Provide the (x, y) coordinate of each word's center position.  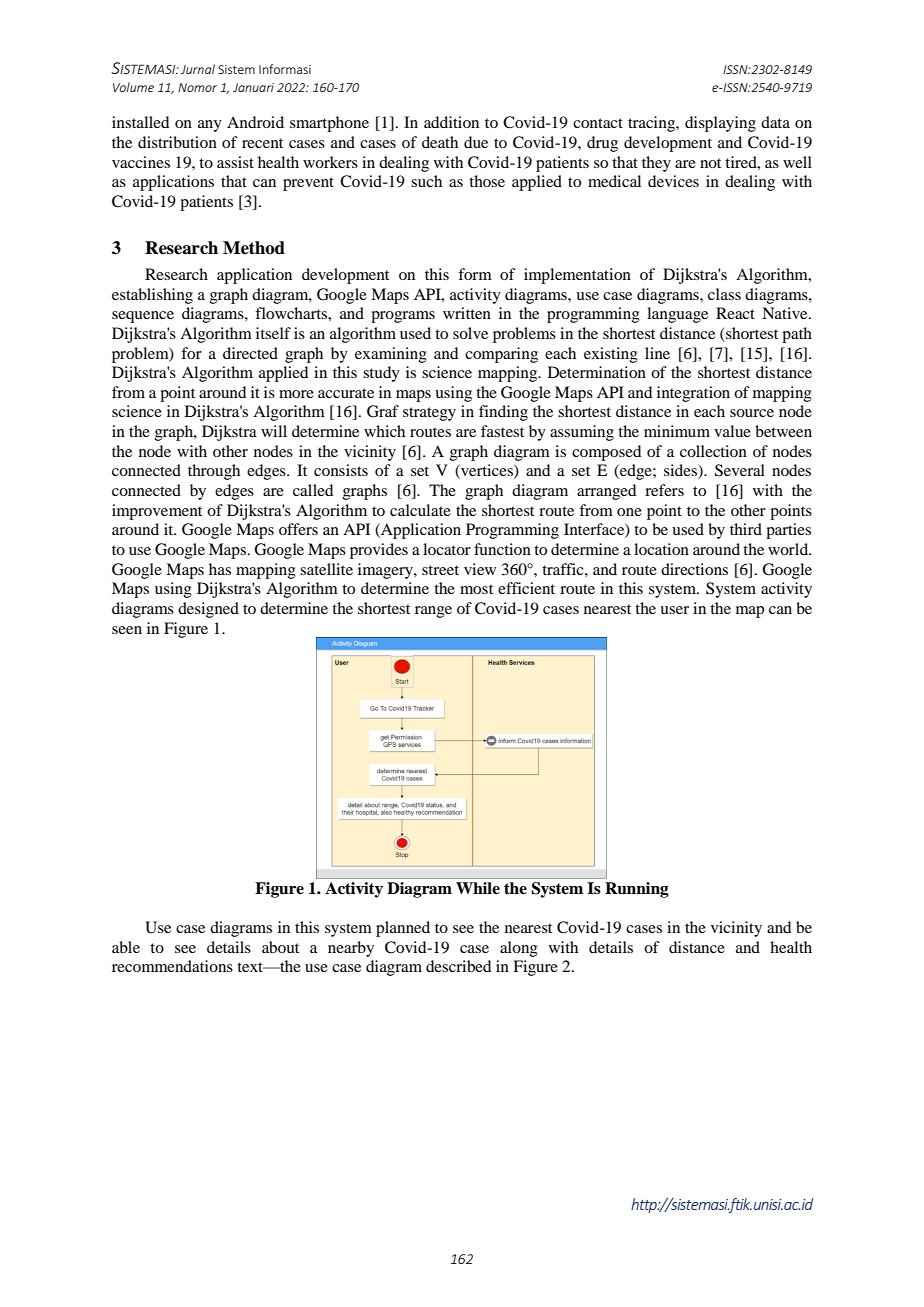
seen (127, 630)
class (724, 294)
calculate (420, 510)
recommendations (172, 966)
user (674, 610)
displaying (720, 124)
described (458, 966)
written (467, 313)
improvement (157, 512)
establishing (152, 296)
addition (451, 122)
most (476, 589)
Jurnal (198, 69)
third (746, 529)
